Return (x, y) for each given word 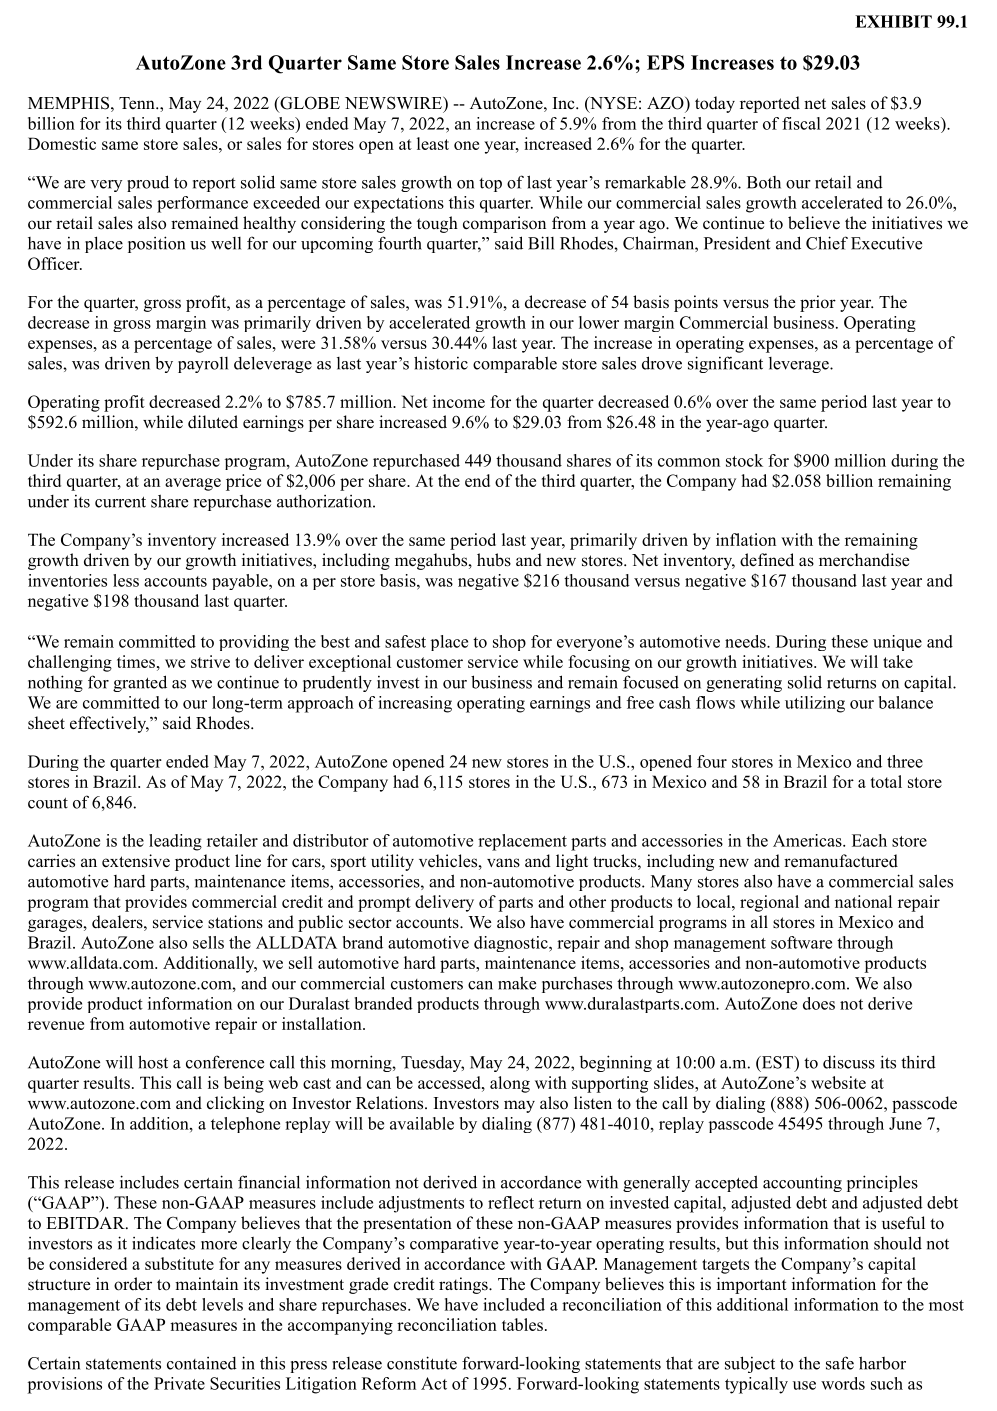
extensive (136, 861)
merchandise (864, 560)
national (863, 901)
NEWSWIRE (394, 103)
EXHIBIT (893, 21)
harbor (882, 1363)
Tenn (138, 103)
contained (202, 1363)
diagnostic (512, 944)
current (120, 502)
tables (522, 1324)
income (459, 401)
